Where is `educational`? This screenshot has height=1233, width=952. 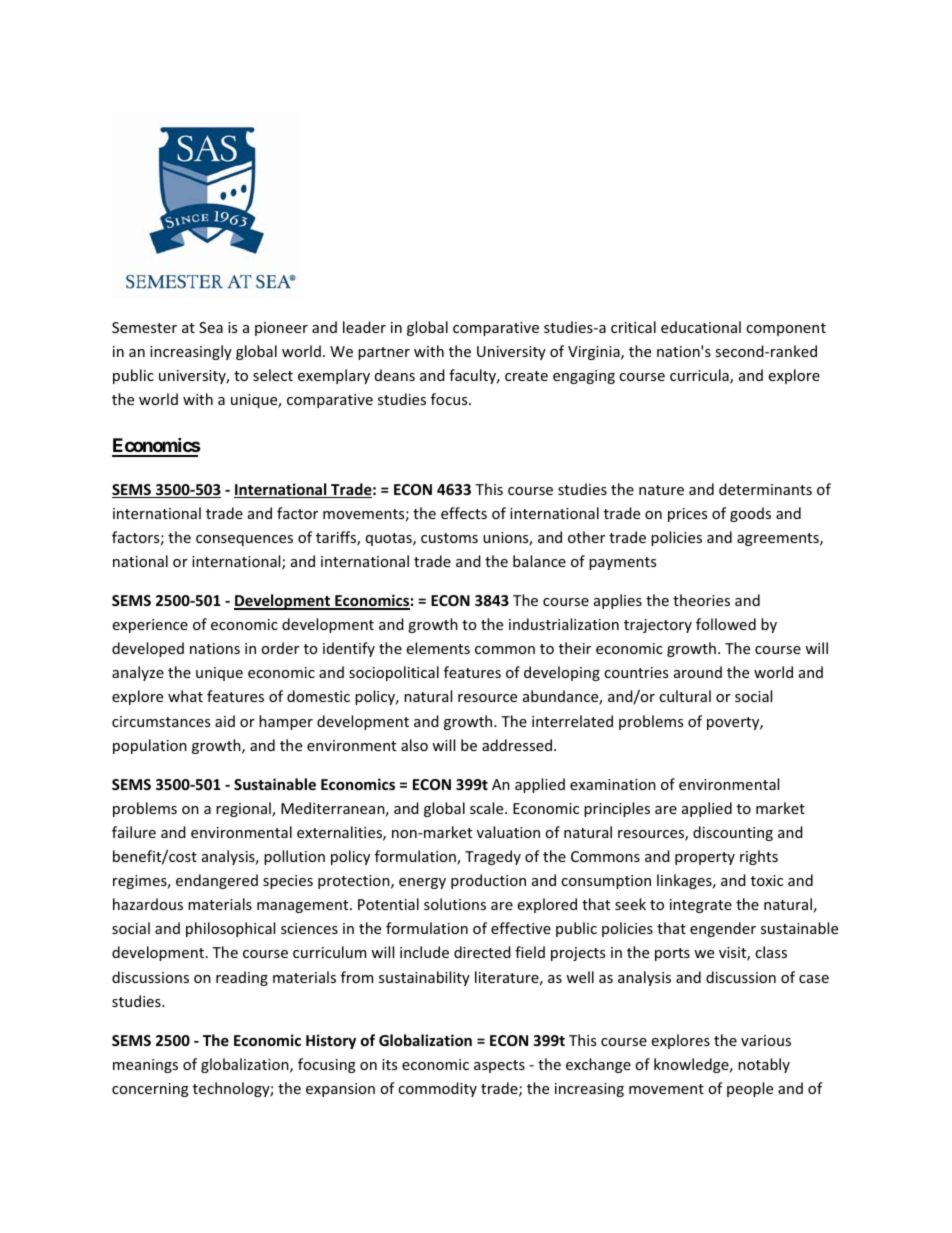 educational is located at coordinates (701, 327).
